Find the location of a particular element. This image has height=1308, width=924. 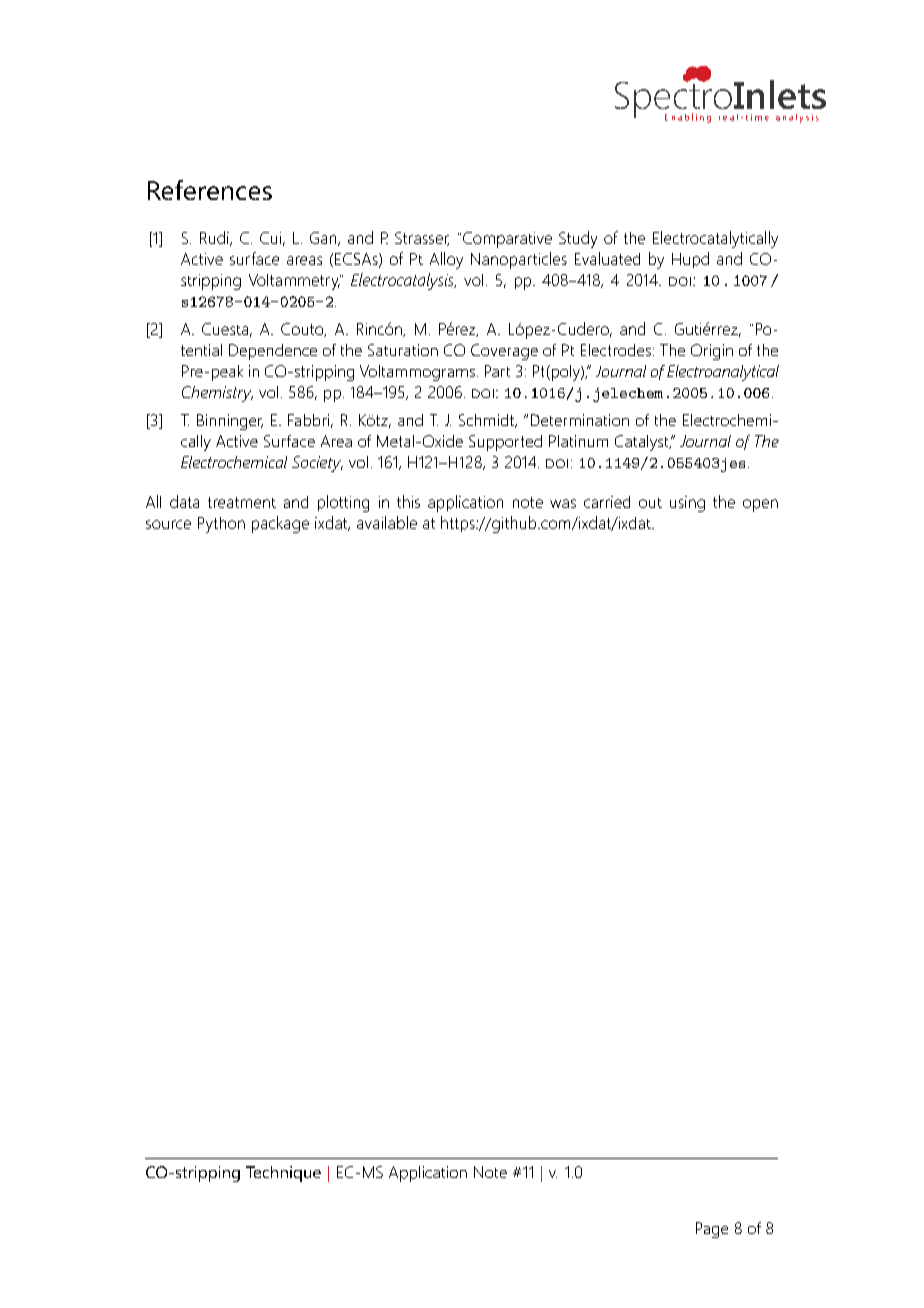

References is located at coordinates (210, 190).
